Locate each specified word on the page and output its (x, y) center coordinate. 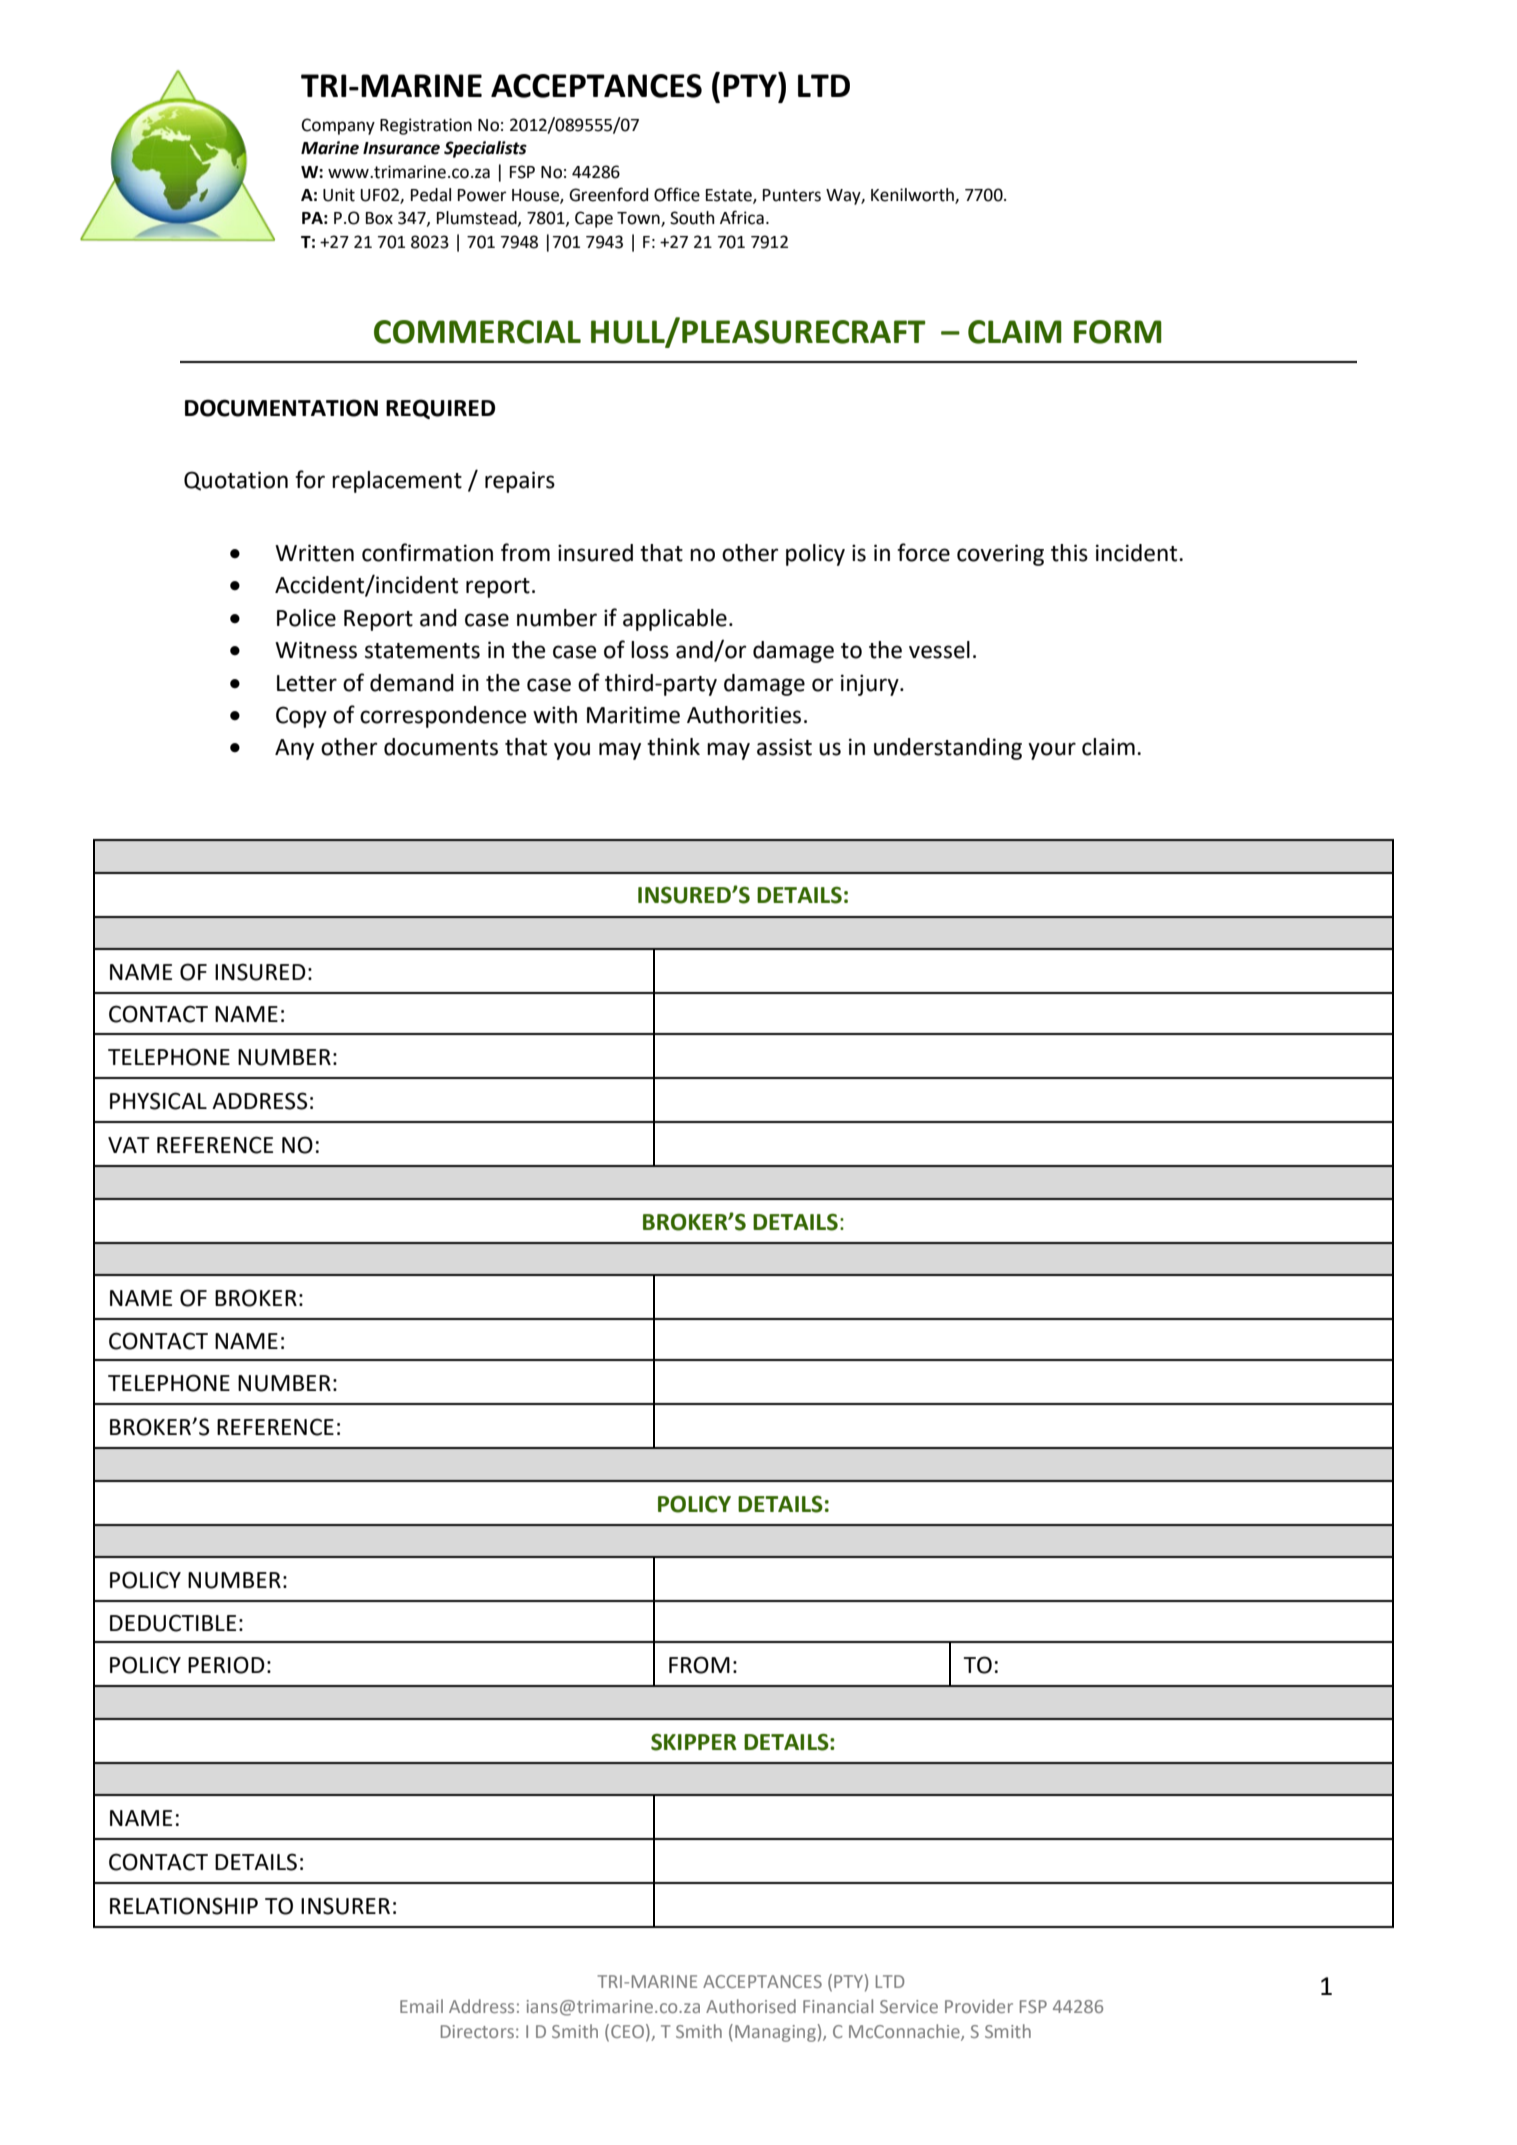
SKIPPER (694, 1742)
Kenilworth (913, 195)
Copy (301, 717)
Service (909, 2006)
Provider (979, 2006)
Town (639, 219)
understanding (948, 749)
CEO (627, 2031)
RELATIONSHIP (184, 1906)
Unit (339, 195)
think (673, 747)
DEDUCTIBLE (173, 1623)
